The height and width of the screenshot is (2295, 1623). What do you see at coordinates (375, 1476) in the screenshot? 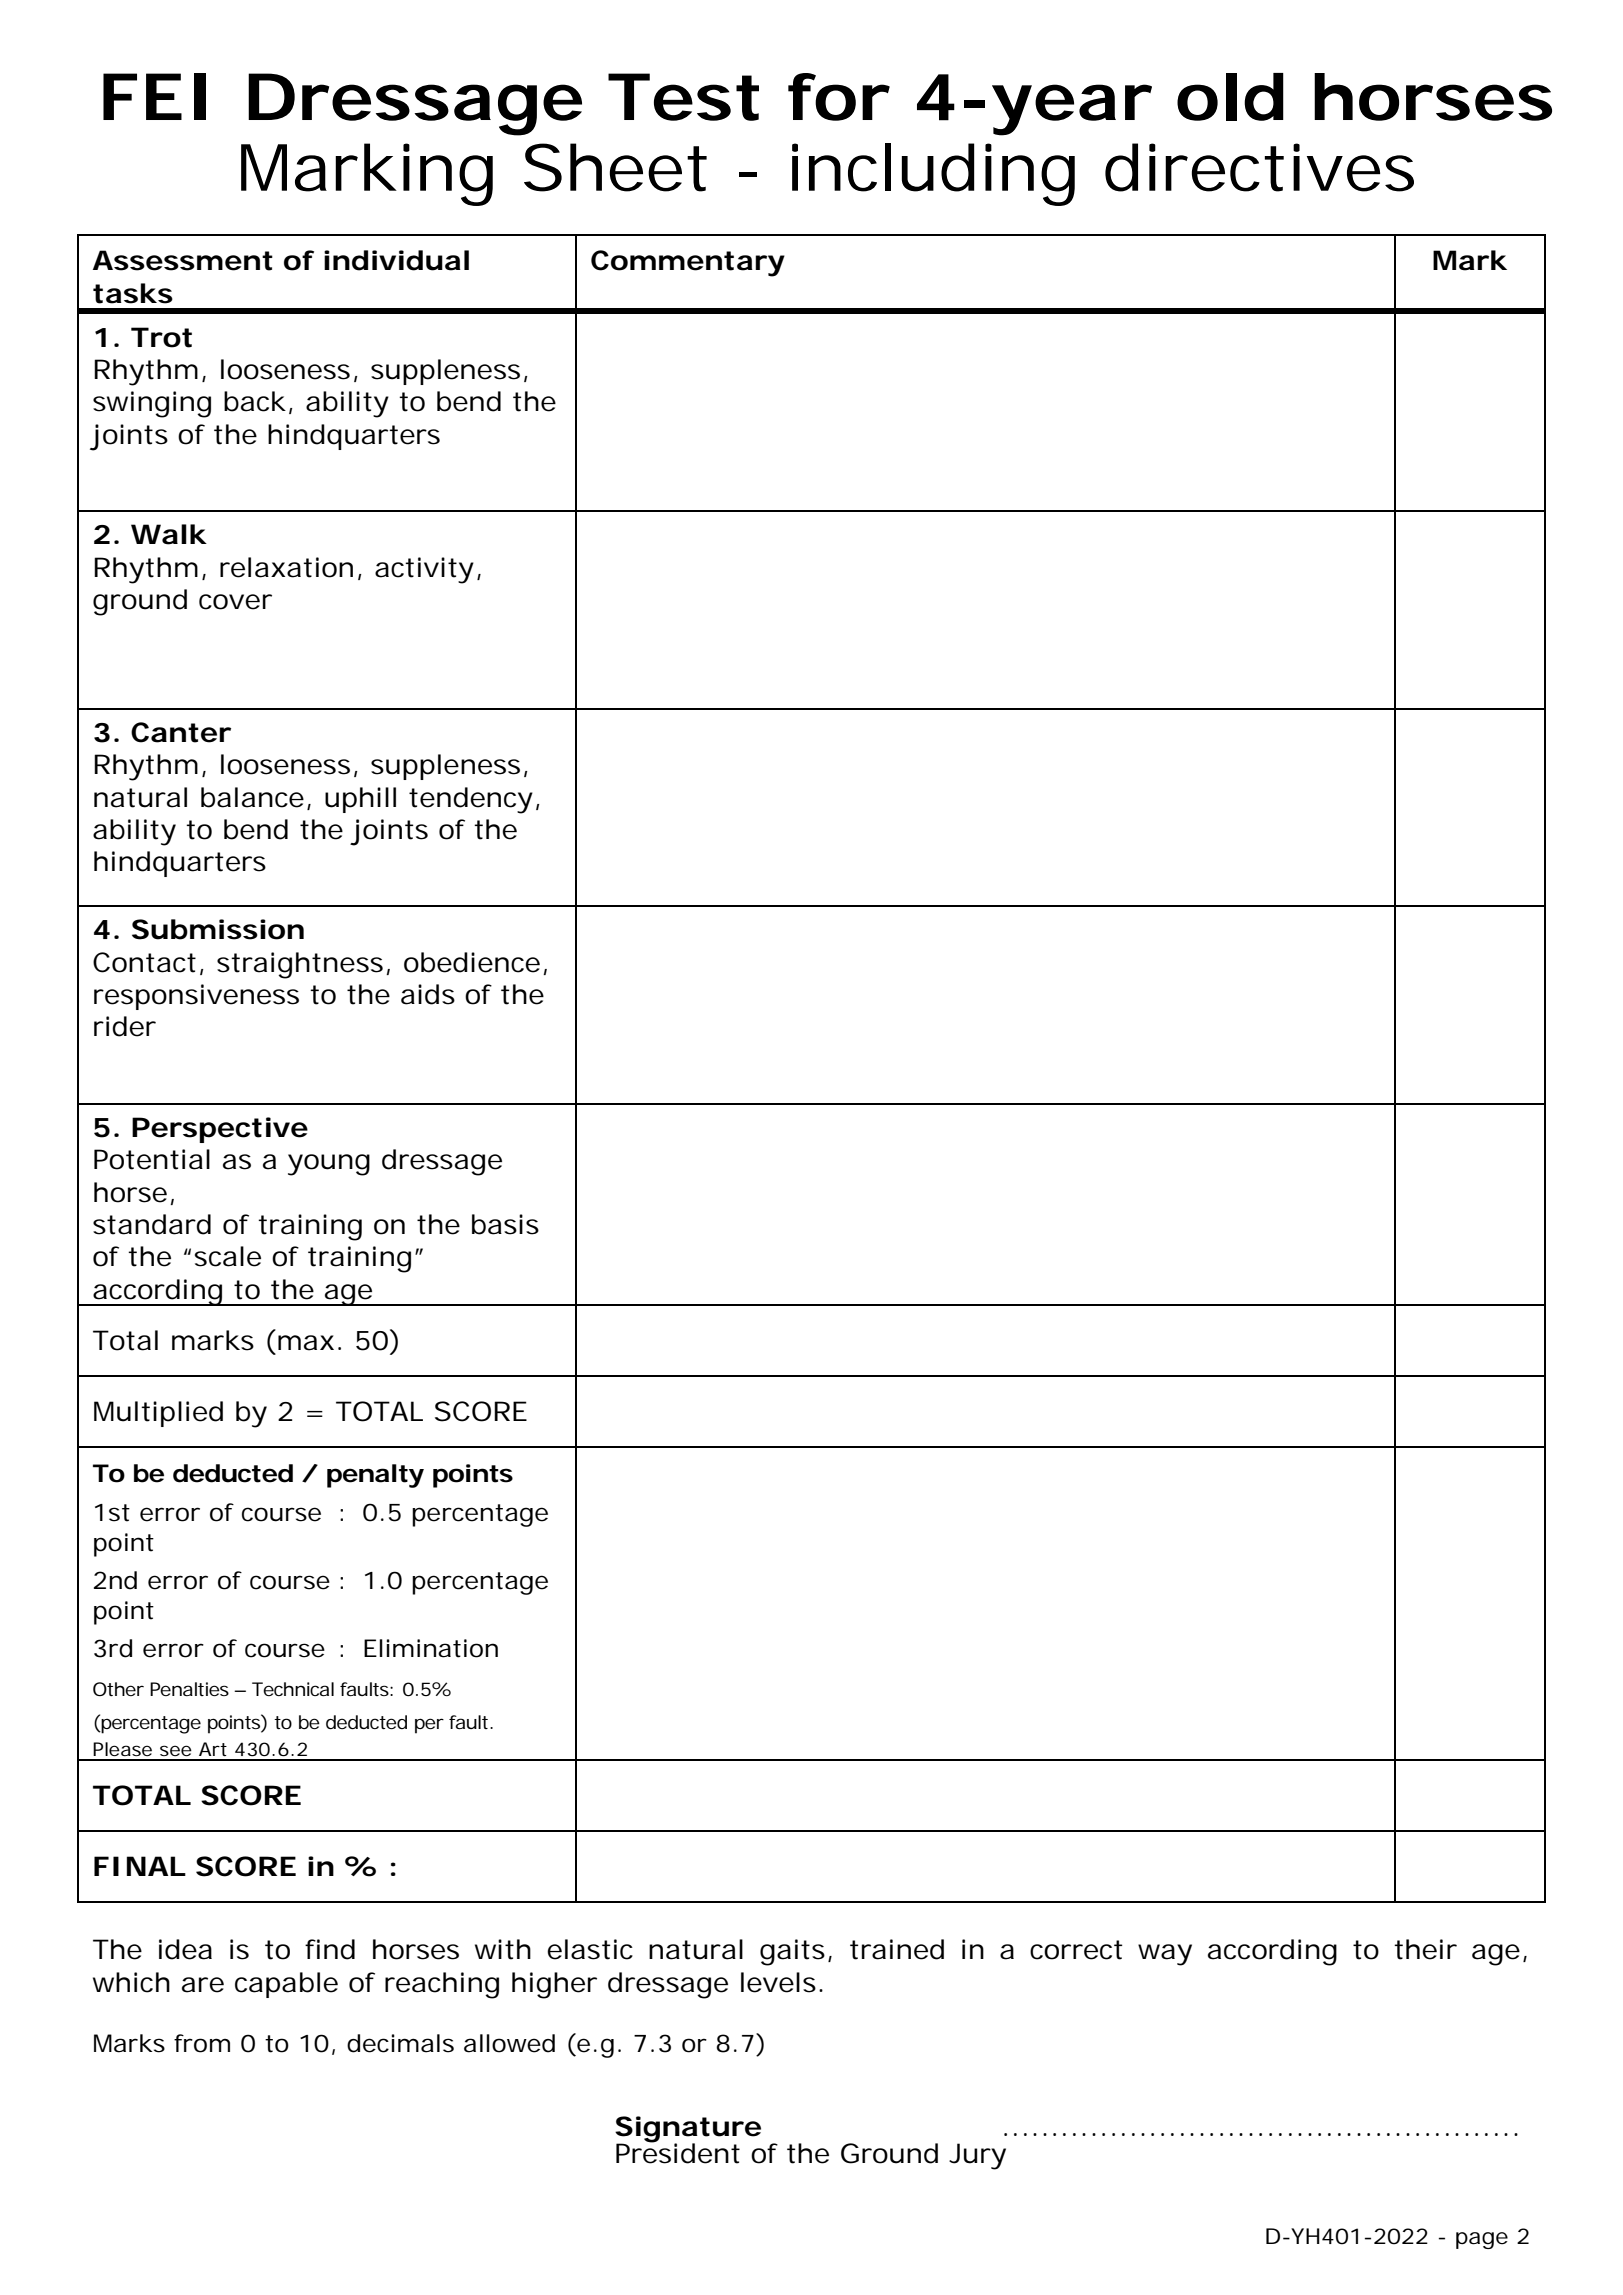
I see `penalty` at bounding box center [375, 1476].
